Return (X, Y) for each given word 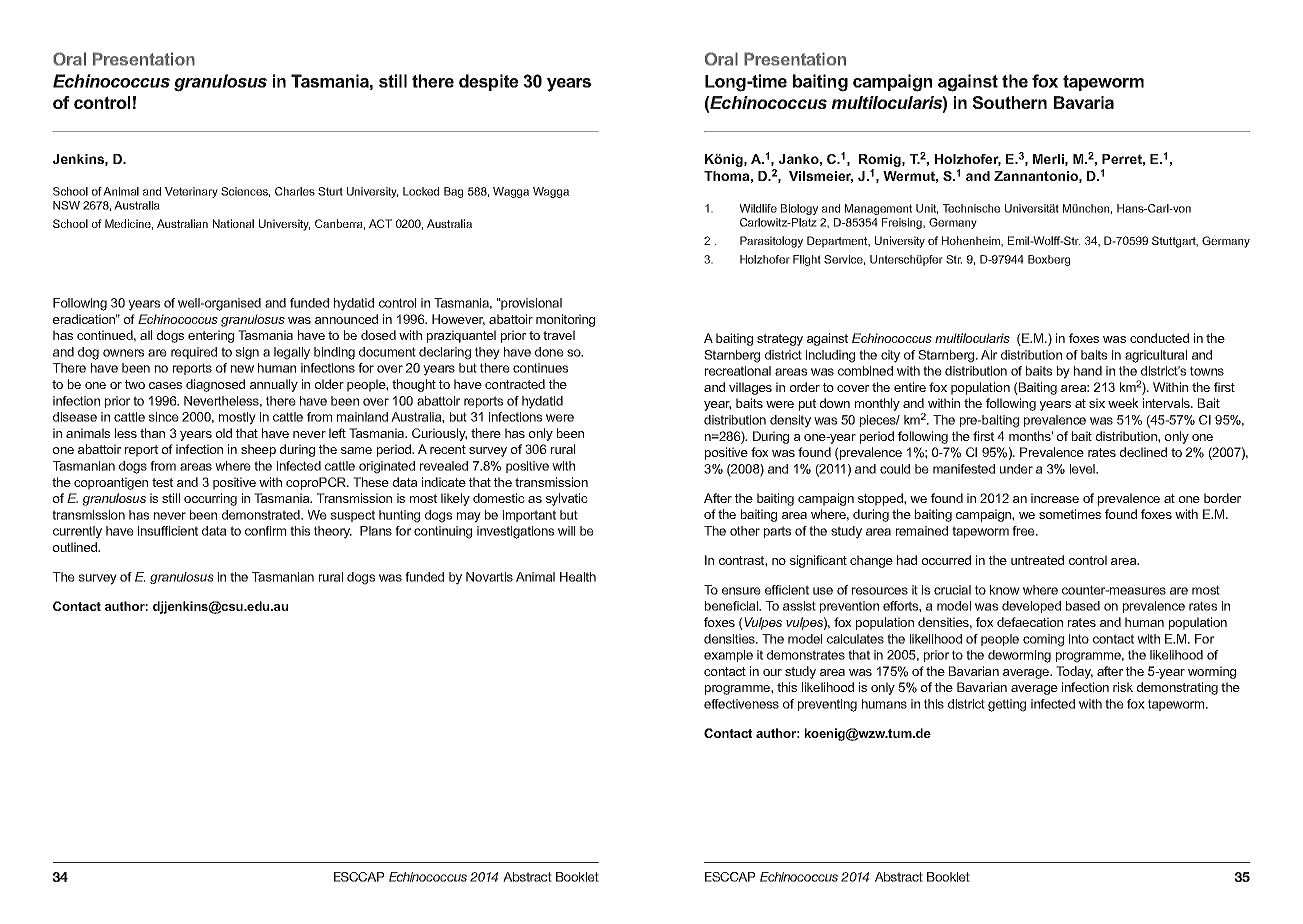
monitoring (565, 320)
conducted (1159, 338)
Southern (1009, 102)
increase (1055, 498)
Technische (971, 208)
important (529, 516)
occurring (210, 499)
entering (211, 336)
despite (488, 82)
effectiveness (741, 704)
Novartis (489, 577)
